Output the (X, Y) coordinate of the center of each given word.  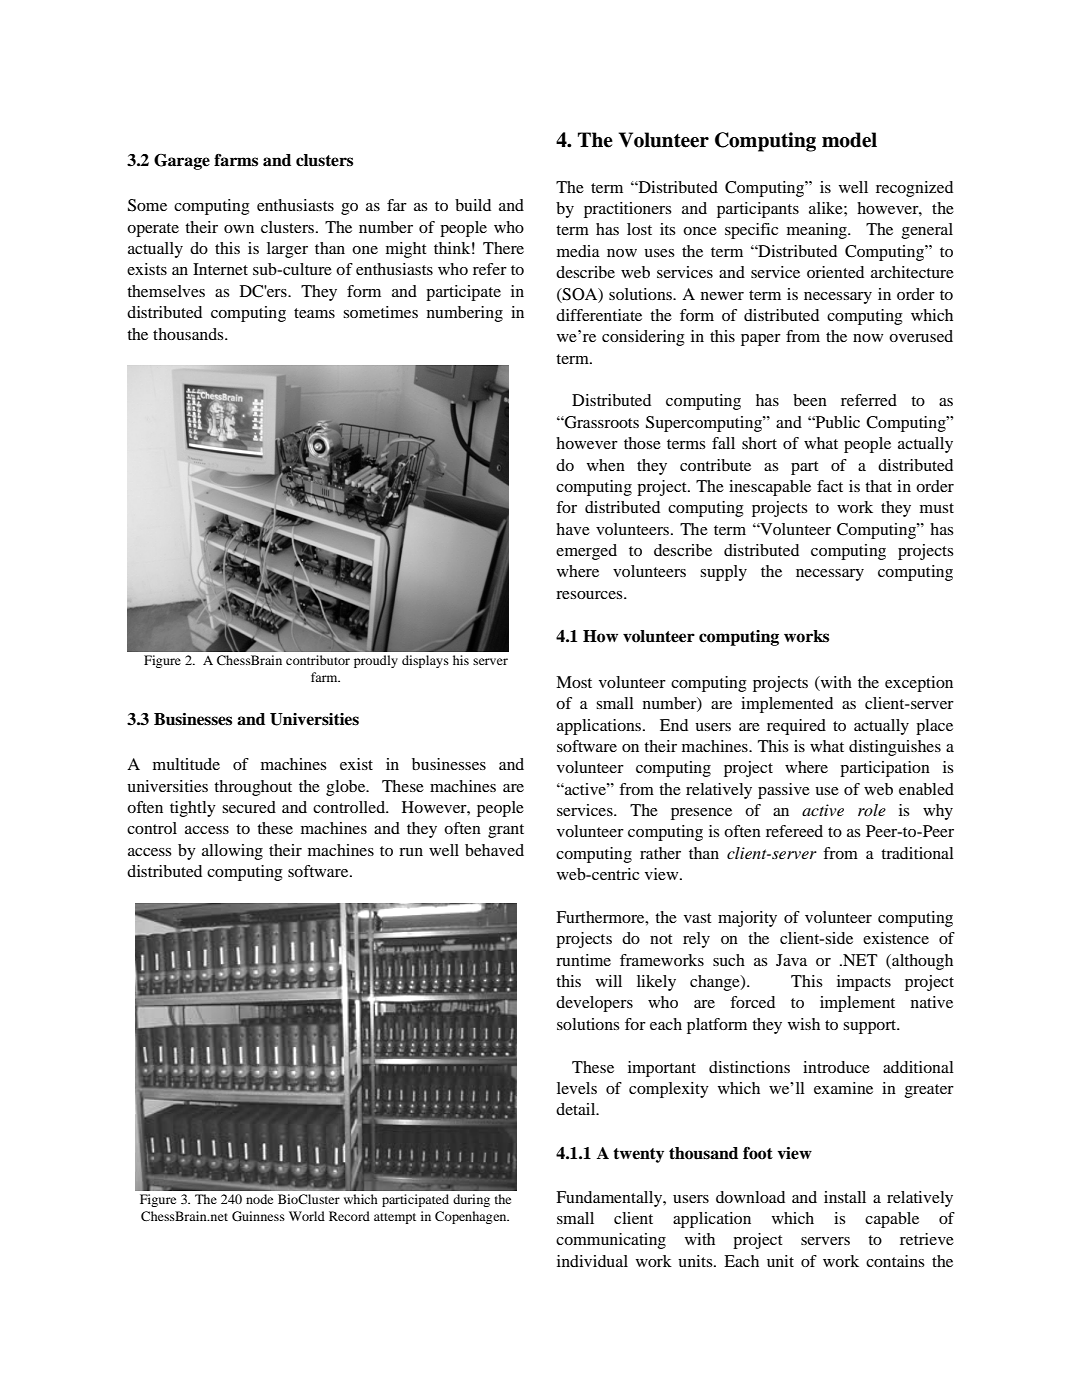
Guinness (258, 1216)
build (473, 205)
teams (314, 313)
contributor (318, 660)
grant (506, 831)
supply (723, 573)
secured (249, 807)
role (872, 810)
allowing (232, 852)
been (810, 400)
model (849, 140)
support (871, 1027)
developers (594, 1004)
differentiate (599, 315)
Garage (182, 162)
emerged (586, 552)
